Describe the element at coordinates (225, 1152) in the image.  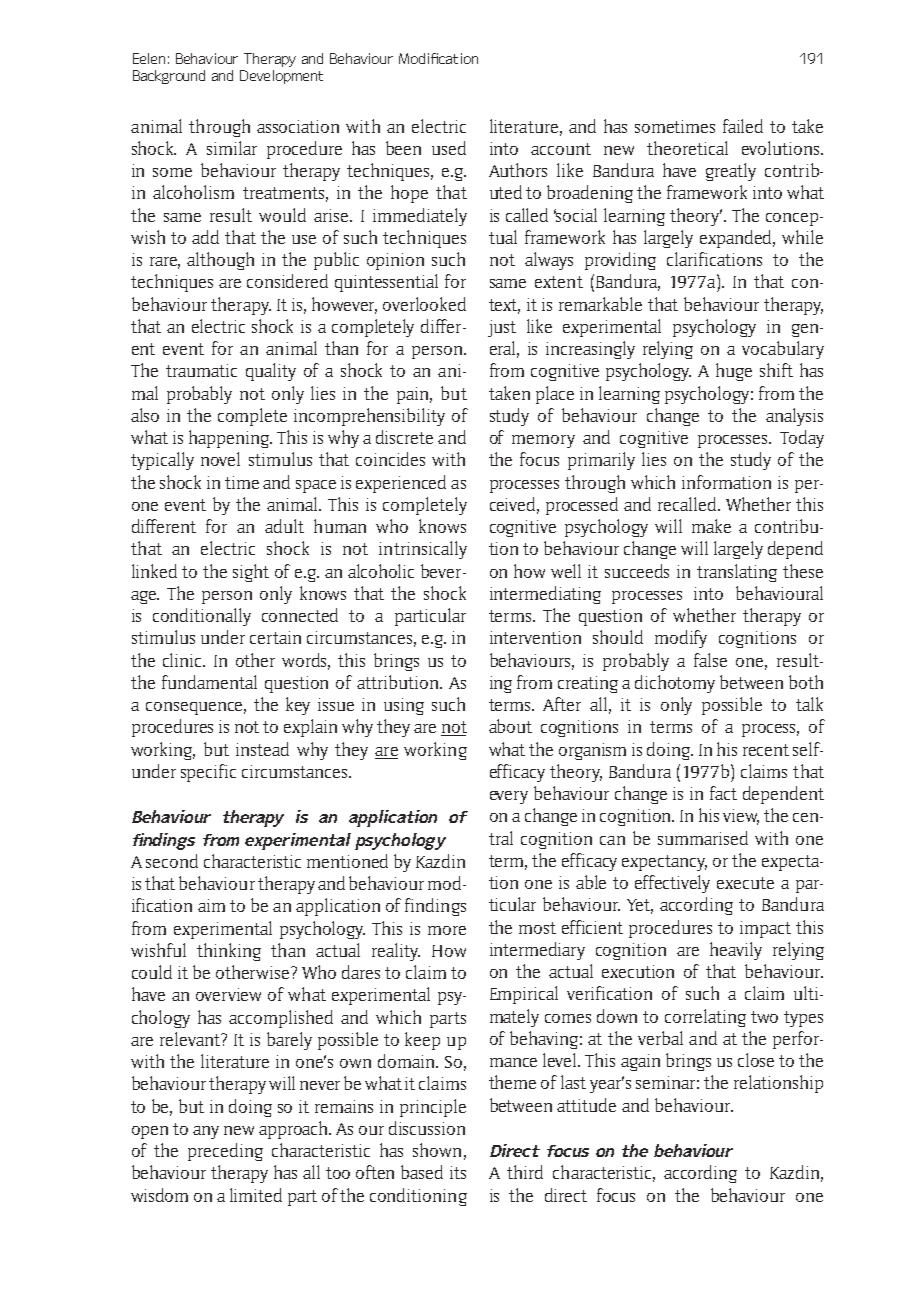
I see `preceding` at that location.
